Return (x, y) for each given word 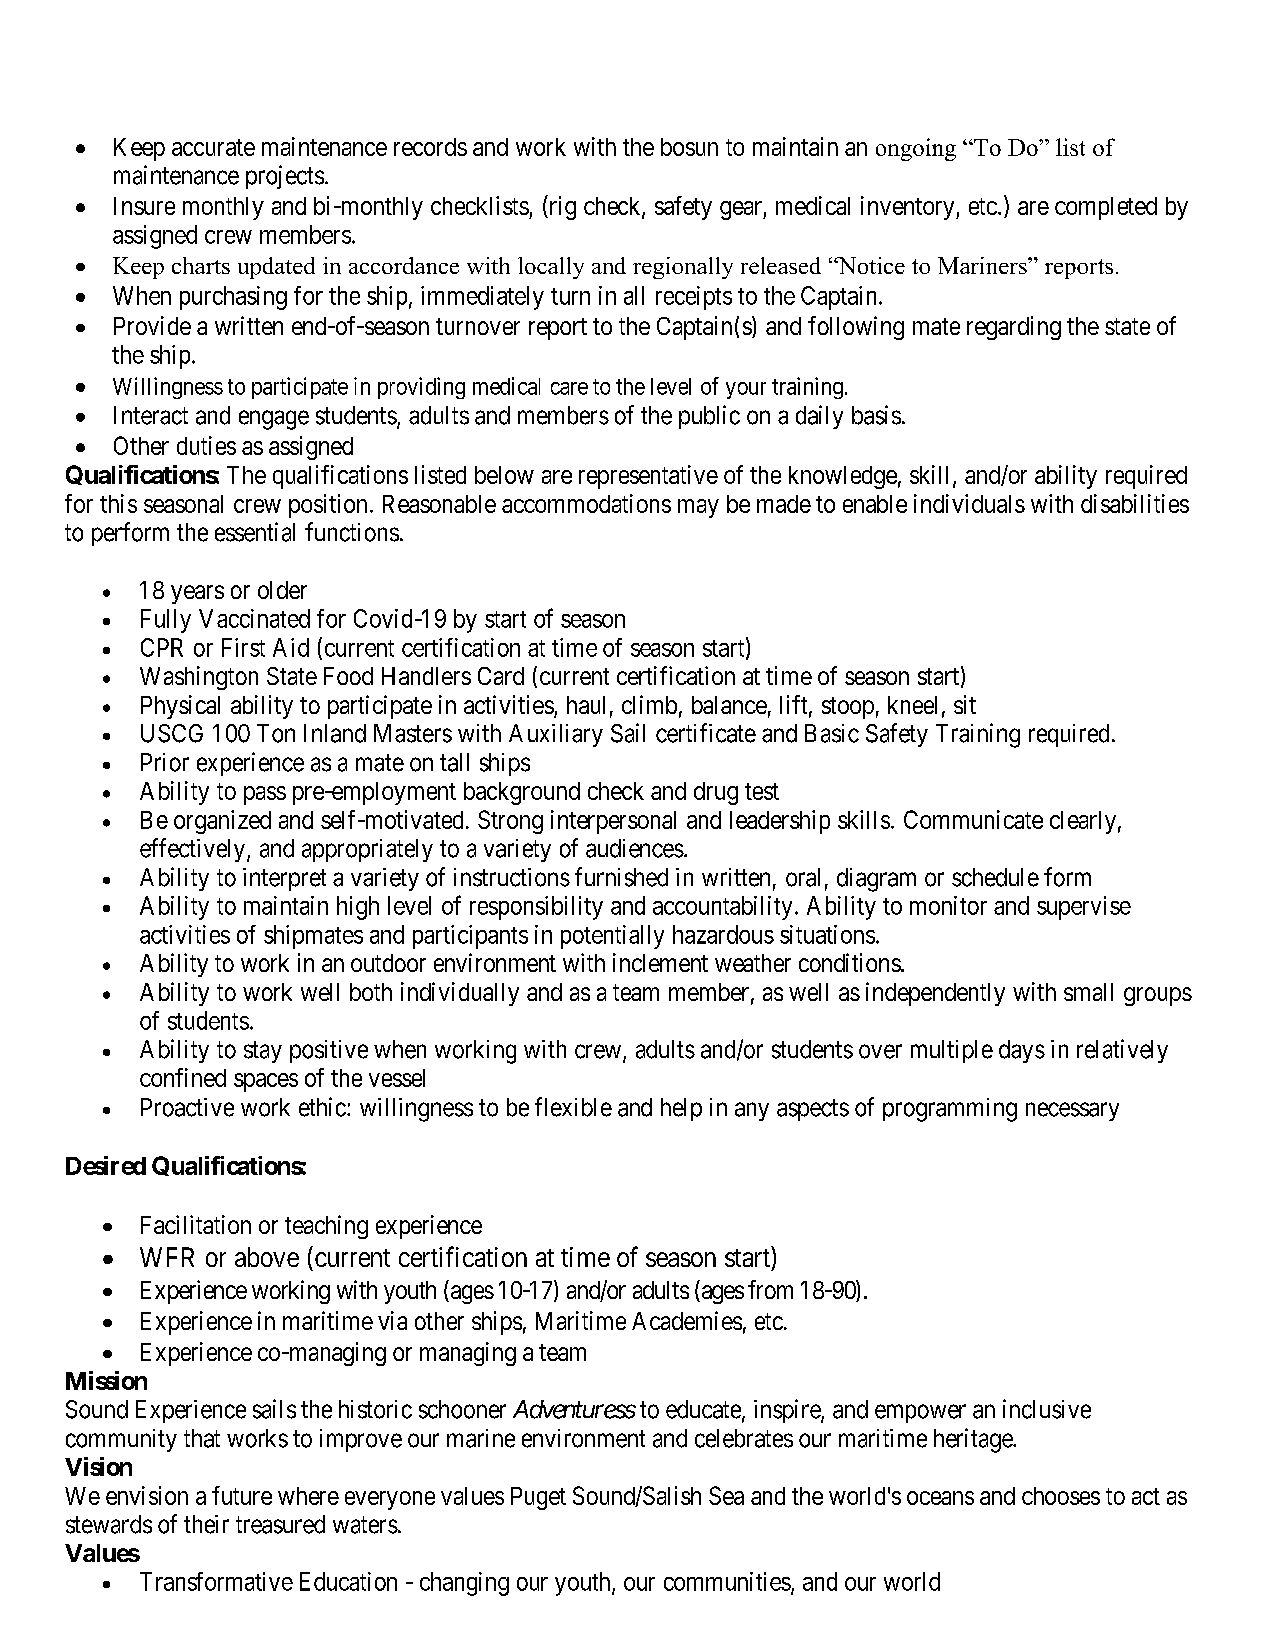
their (206, 1524)
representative (648, 477)
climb (649, 704)
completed (1106, 208)
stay (263, 1052)
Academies (687, 1320)
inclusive (1047, 1409)
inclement (660, 962)
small (1088, 992)
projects (285, 177)
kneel (912, 705)
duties (206, 445)
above (267, 1257)
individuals (969, 503)
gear (742, 210)
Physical (180, 707)
